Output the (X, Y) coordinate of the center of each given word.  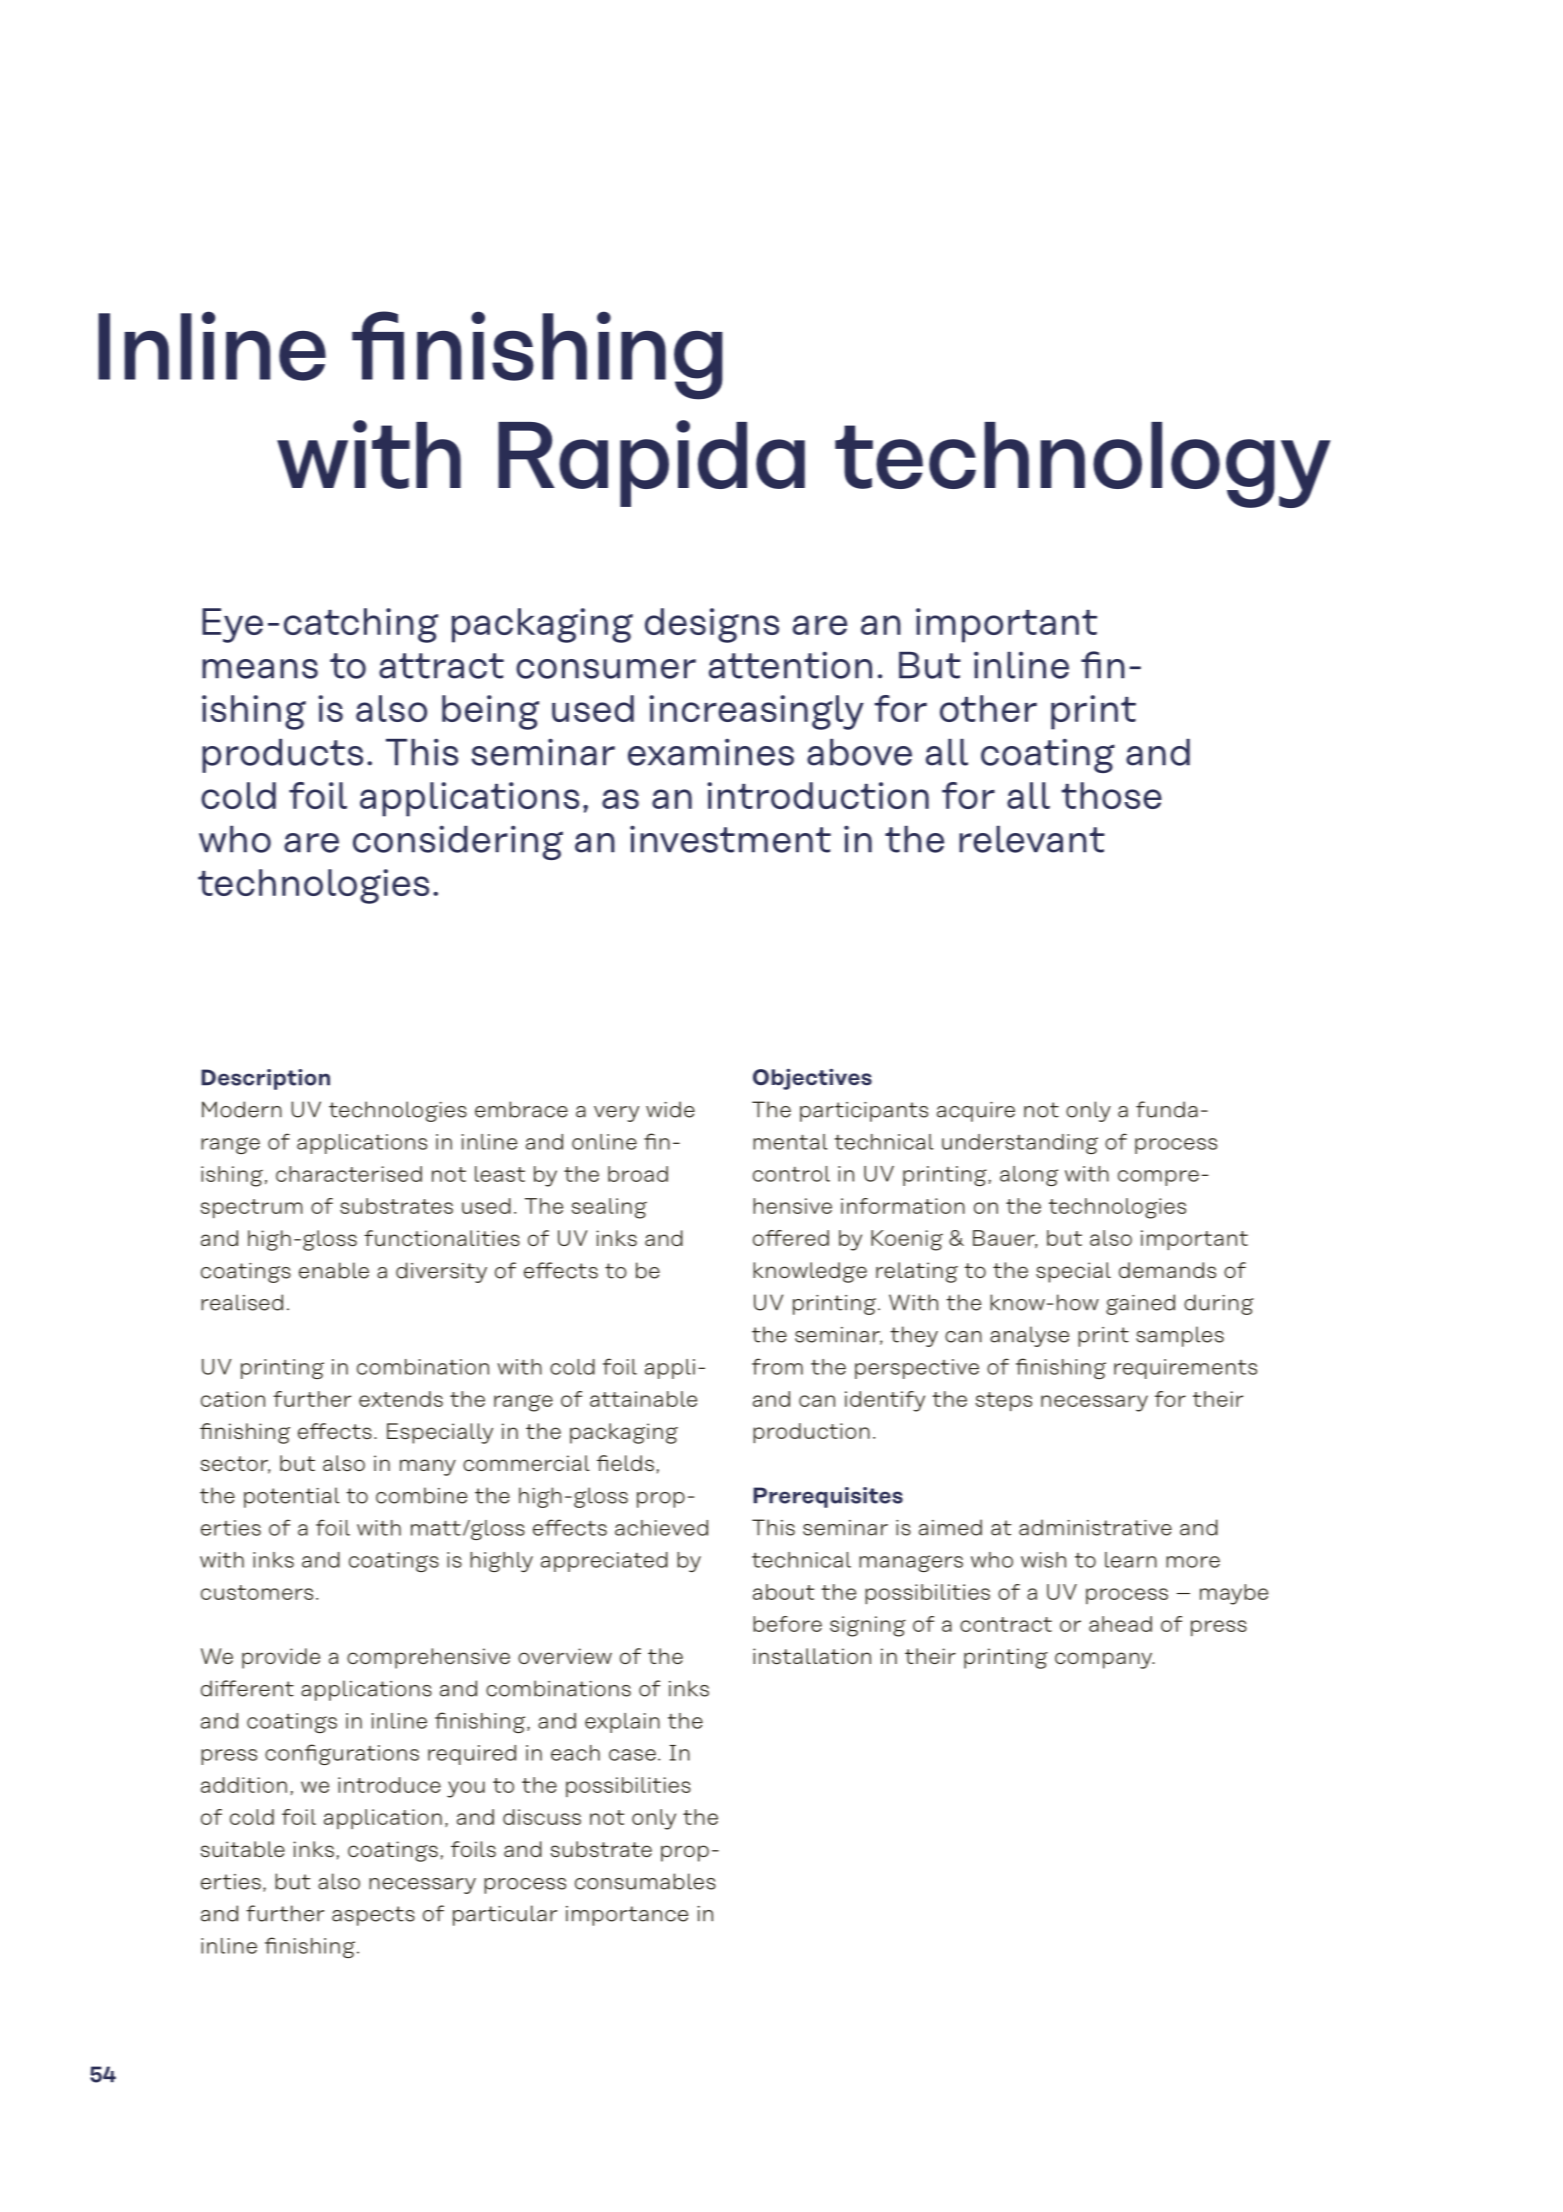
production (811, 1433)
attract (441, 666)
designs (712, 625)
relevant (1032, 839)
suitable (243, 1849)
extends (401, 1399)
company (1104, 1660)
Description (265, 1079)
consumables (645, 1881)
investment (730, 839)
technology (1083, 465)
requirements (1185, 1369)
